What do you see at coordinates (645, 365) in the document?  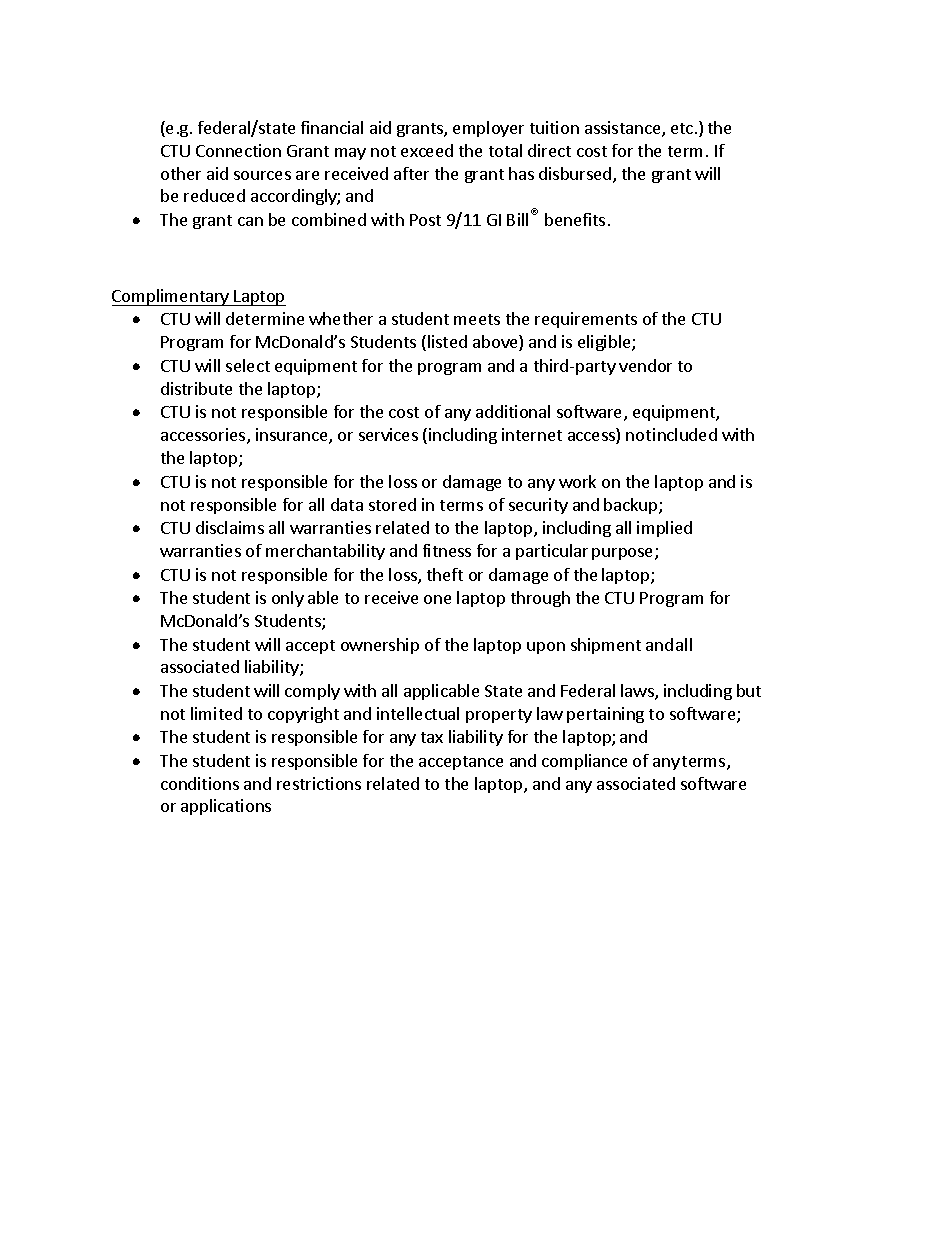 I see `vendor` at bounding box center [645, 365].
